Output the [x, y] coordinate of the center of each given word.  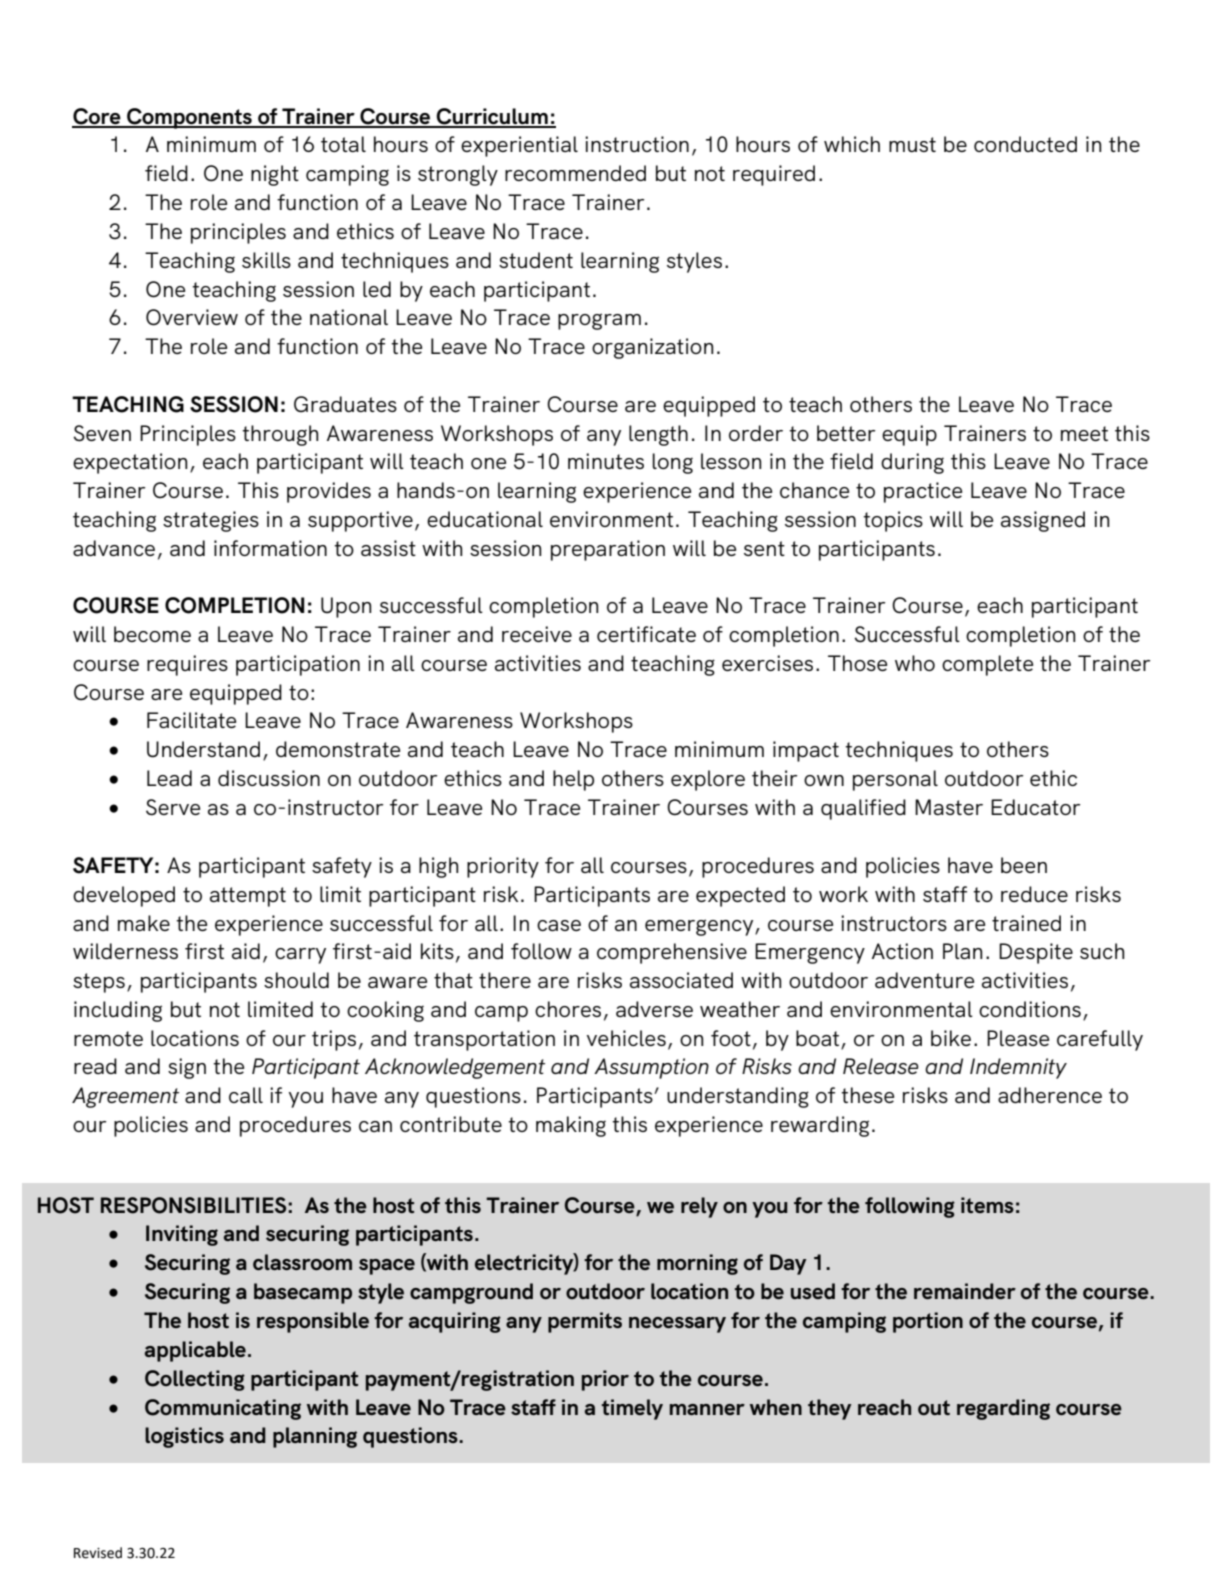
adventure [924, 980]
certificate [646, 634]
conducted [1025, 144]
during [912, 463]
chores [568, 1009]
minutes [606, 461]
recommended [575, 173]
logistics [184, 1437]
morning [697, 1264]
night [275, 175]
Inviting [182, 1235]
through [280, 435]
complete [987, 665]
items [987, 1205]
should [296, 980]
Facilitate [191, 720]
